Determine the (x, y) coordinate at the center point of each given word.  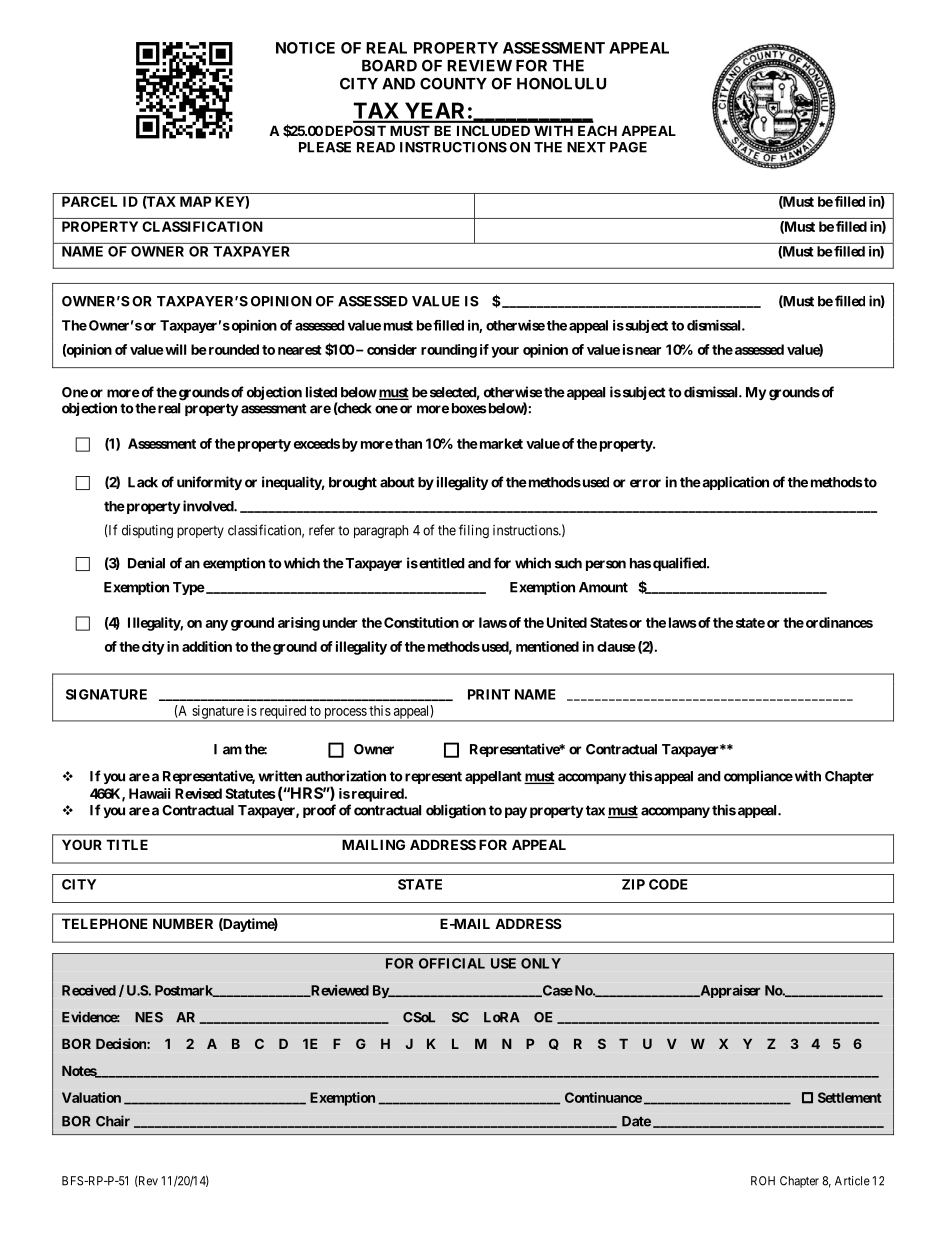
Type (189, 588)
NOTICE (305, 48)
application (734, 483)
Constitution (421, 622)
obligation (456, 811)
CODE (668, 884)
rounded (232, 349)
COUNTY (453, 83)
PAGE (628, 147)
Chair (113, 1121)
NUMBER (183, 923)
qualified (680, 564)
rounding (449, 351)
